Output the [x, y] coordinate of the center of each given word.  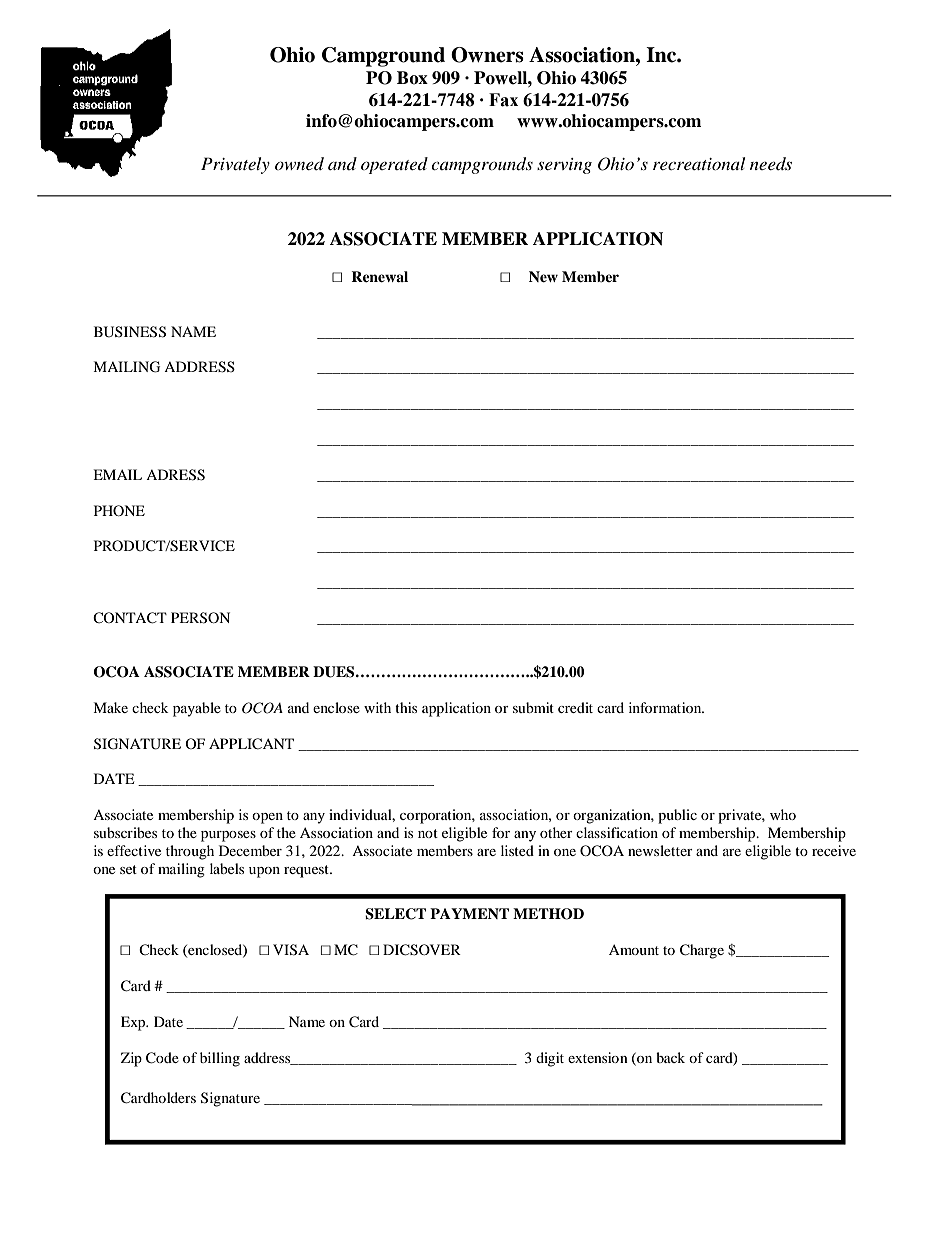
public [677, 816]
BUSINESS [130, 332]
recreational [699, 163]
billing [220, 1059]
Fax [503, 100]
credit [575, 707]
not [428, 833]
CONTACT [130, 618]
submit [533, 707]
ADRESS [175, 475]
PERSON [200, 618]
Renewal [379, 276]
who [783, 814]
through [190, 852]
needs [771, 163]
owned [299, 163]
